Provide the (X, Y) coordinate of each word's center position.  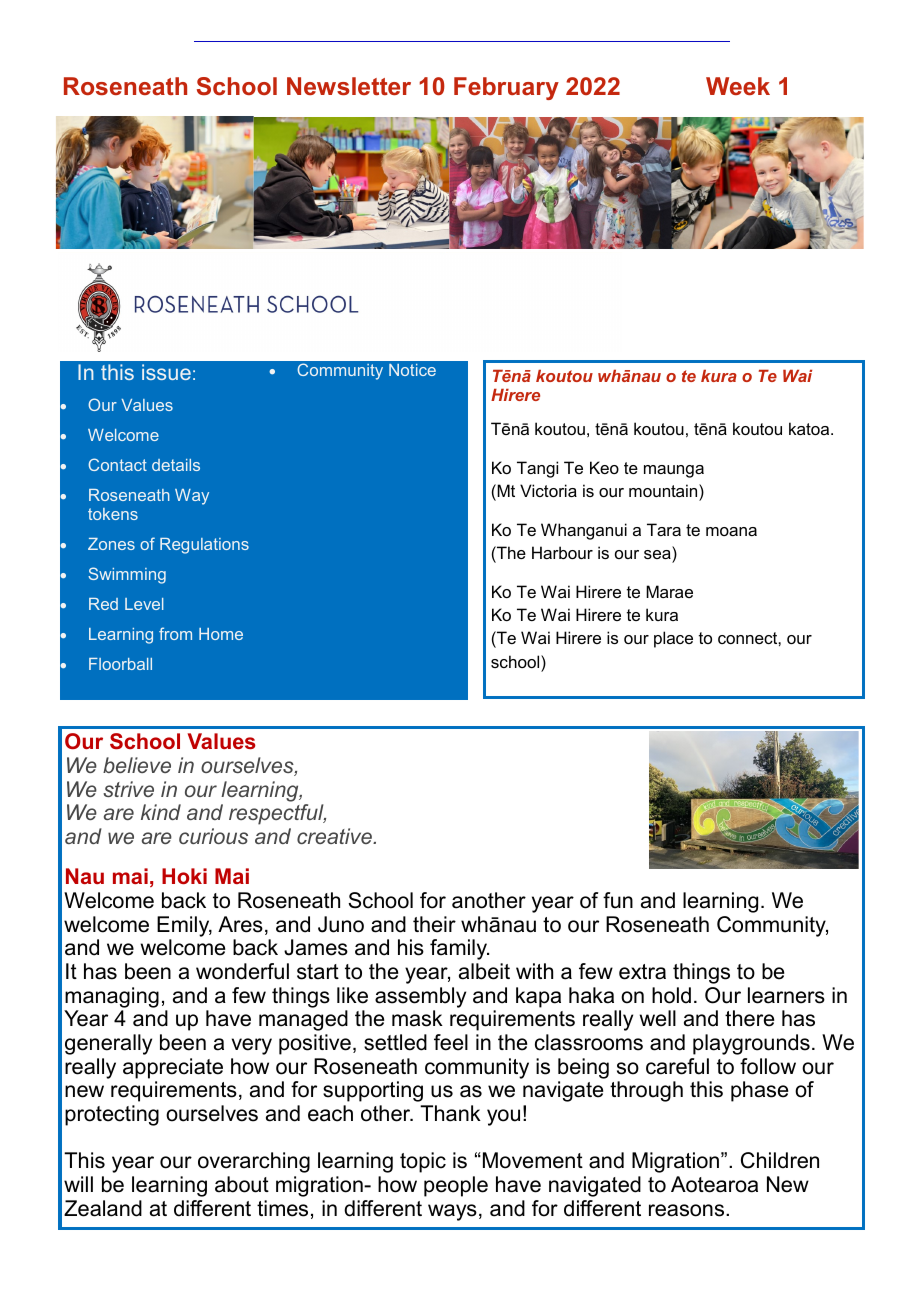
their (434, 924)
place (673, 639)
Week (738, 86)
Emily (184, 926)
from (175, 633)
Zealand (103, 1208)
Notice (412, 370)
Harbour (562, 552)
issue (166, 372)
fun (618, 900)
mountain (664, 490)
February (506, 88)
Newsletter (349, 86)
